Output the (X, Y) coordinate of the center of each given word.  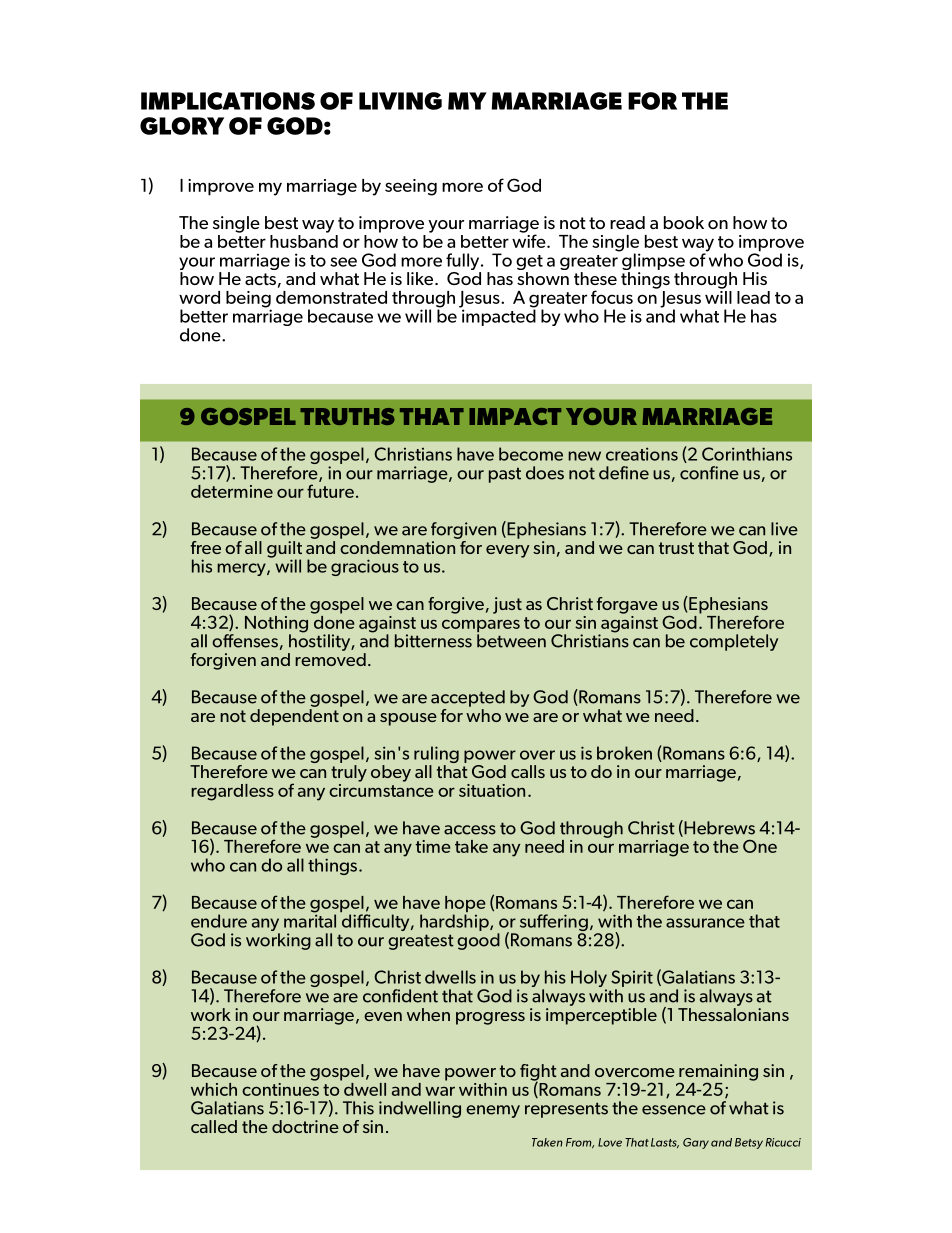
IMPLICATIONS (228, 101)
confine (709, 473)
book (684, 222)
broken (624, 753)
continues (280, 1088)
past (505, 475)
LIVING (400, 101)
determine (232, 491)
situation (492, 790)
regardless (232, 792)
